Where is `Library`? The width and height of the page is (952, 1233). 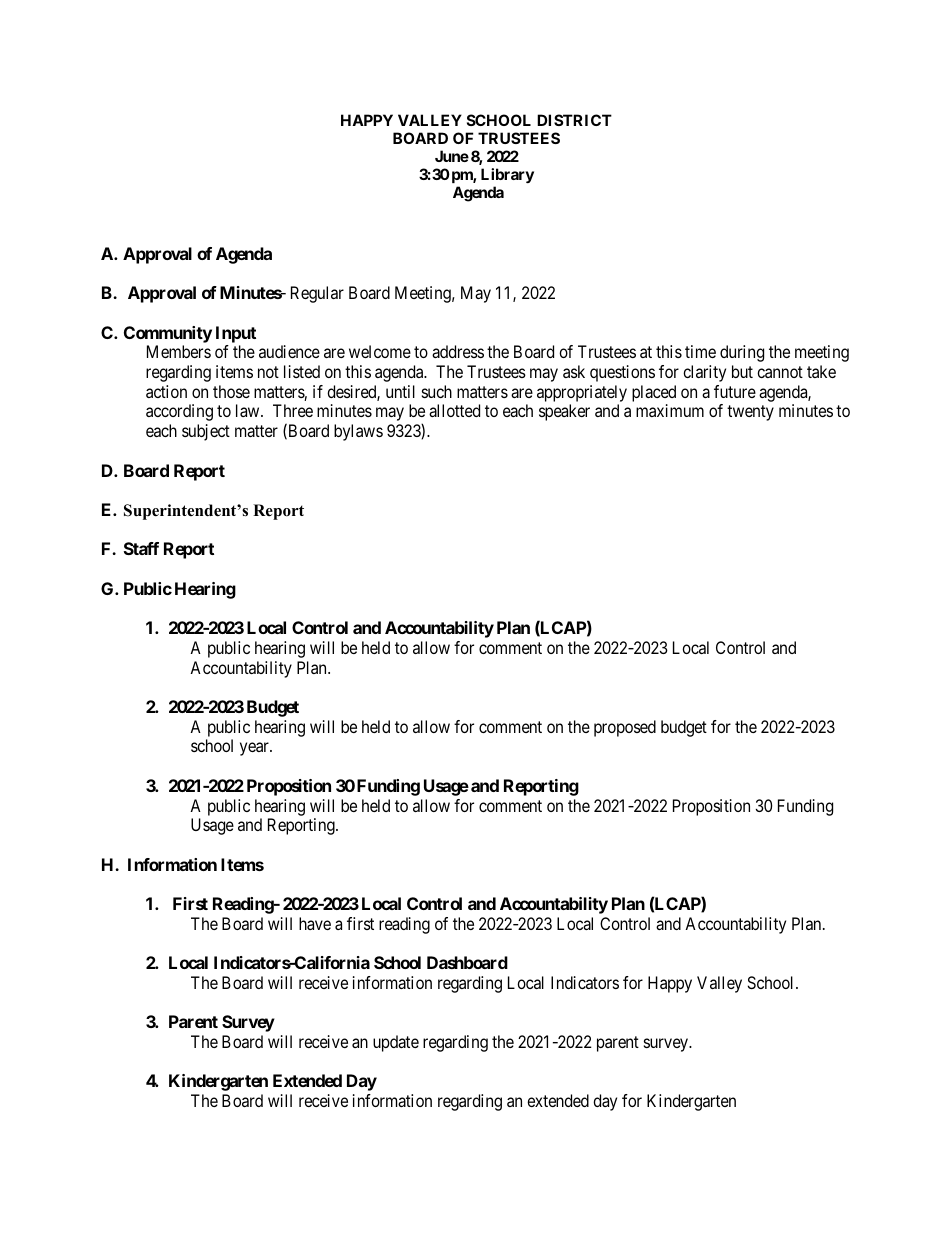 Library is located at coordinates (507, 175).
